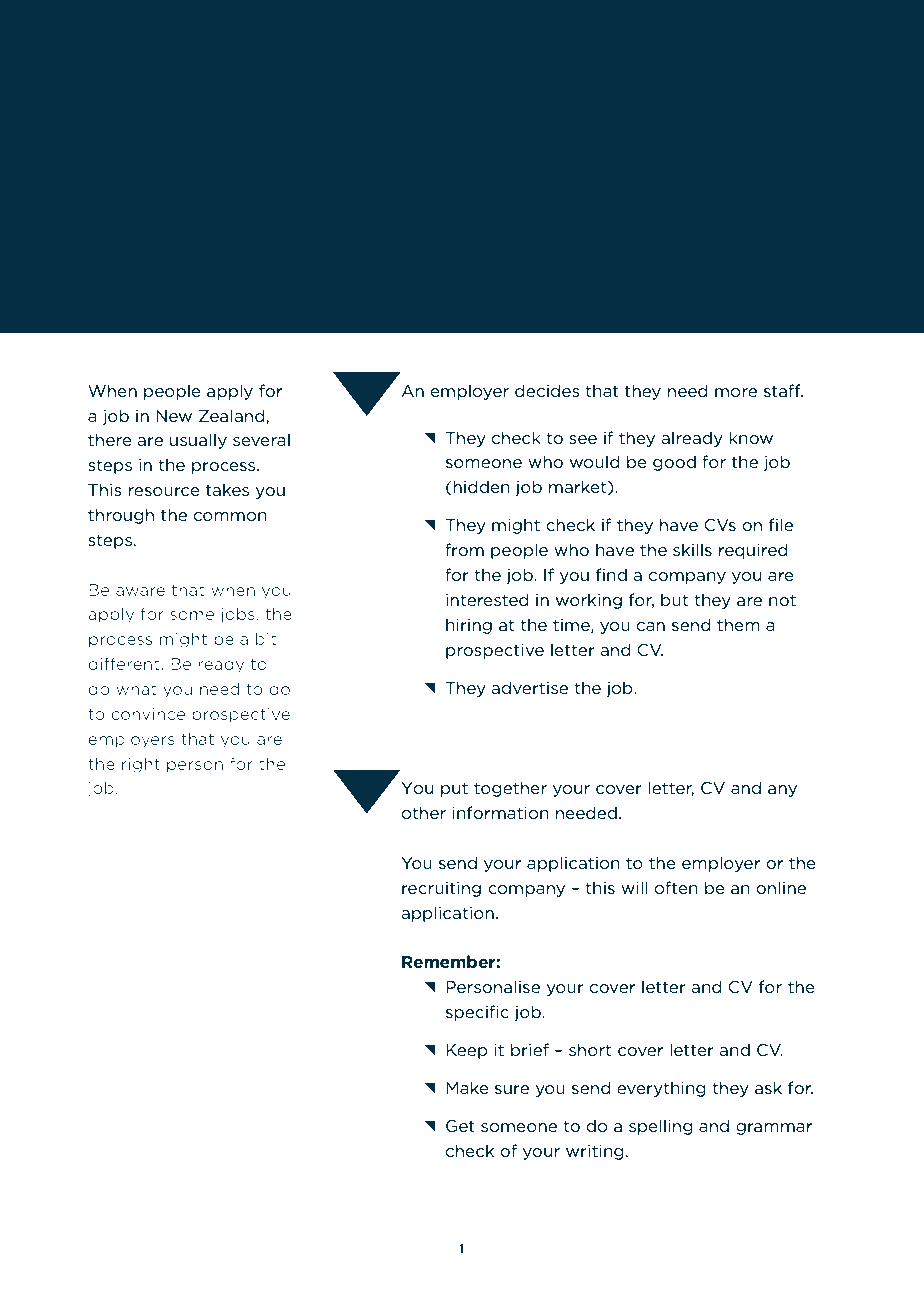 This screenshot has width=924, height=1308. Describe the element at coordinates (441, 889) in the screenshot. I see `recruiting` at that location.
